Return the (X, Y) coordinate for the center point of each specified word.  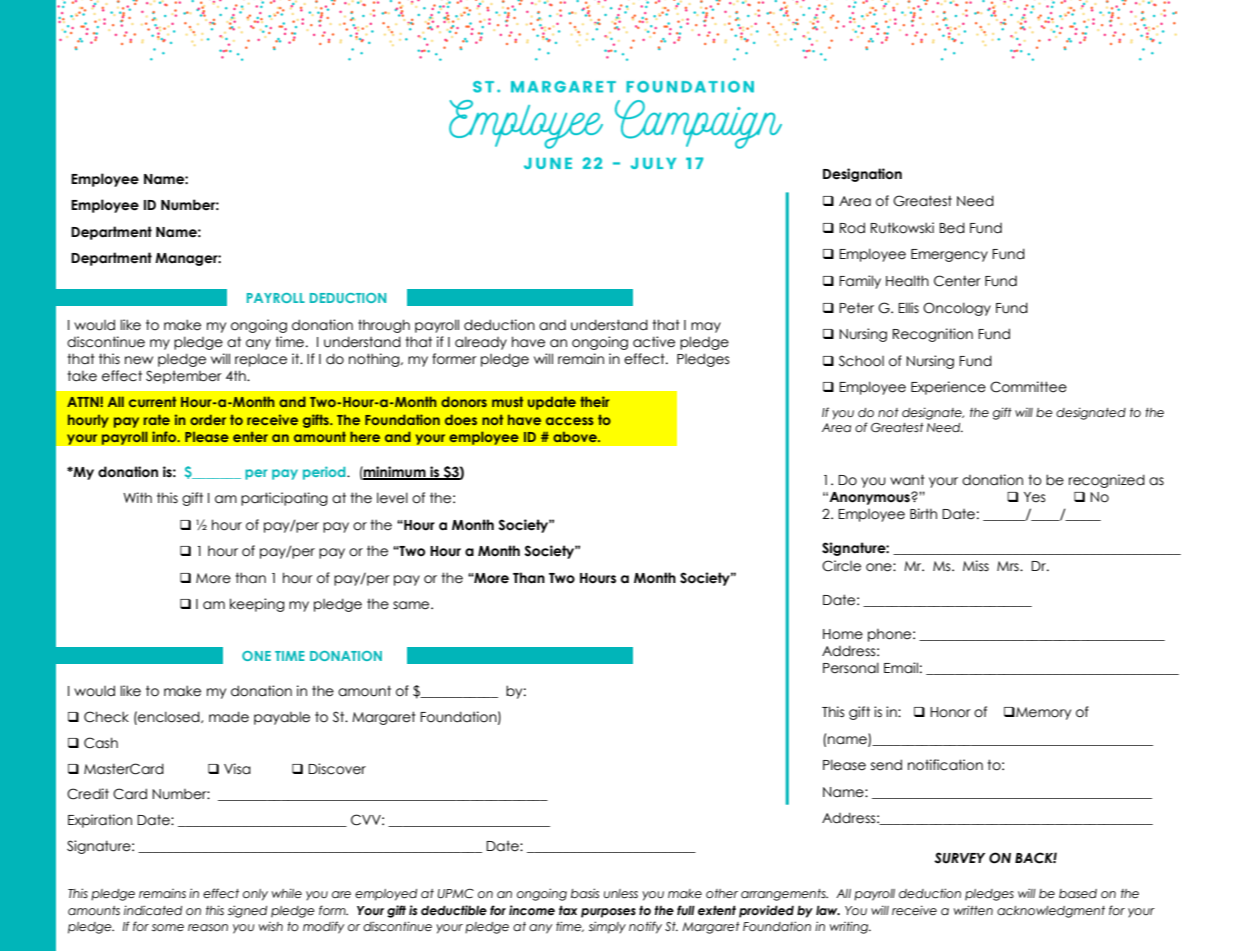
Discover (337, 769)
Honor (950, 712)
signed (247, 911)
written (973, 910)
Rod (852, 228)
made (229, 717)
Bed (952, 228)
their (594, 401)
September (184, 377)
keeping (257, 605)
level (392, 498)
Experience (948, 388)
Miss (976, 565)
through (384, 326)
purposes (608, 913)
